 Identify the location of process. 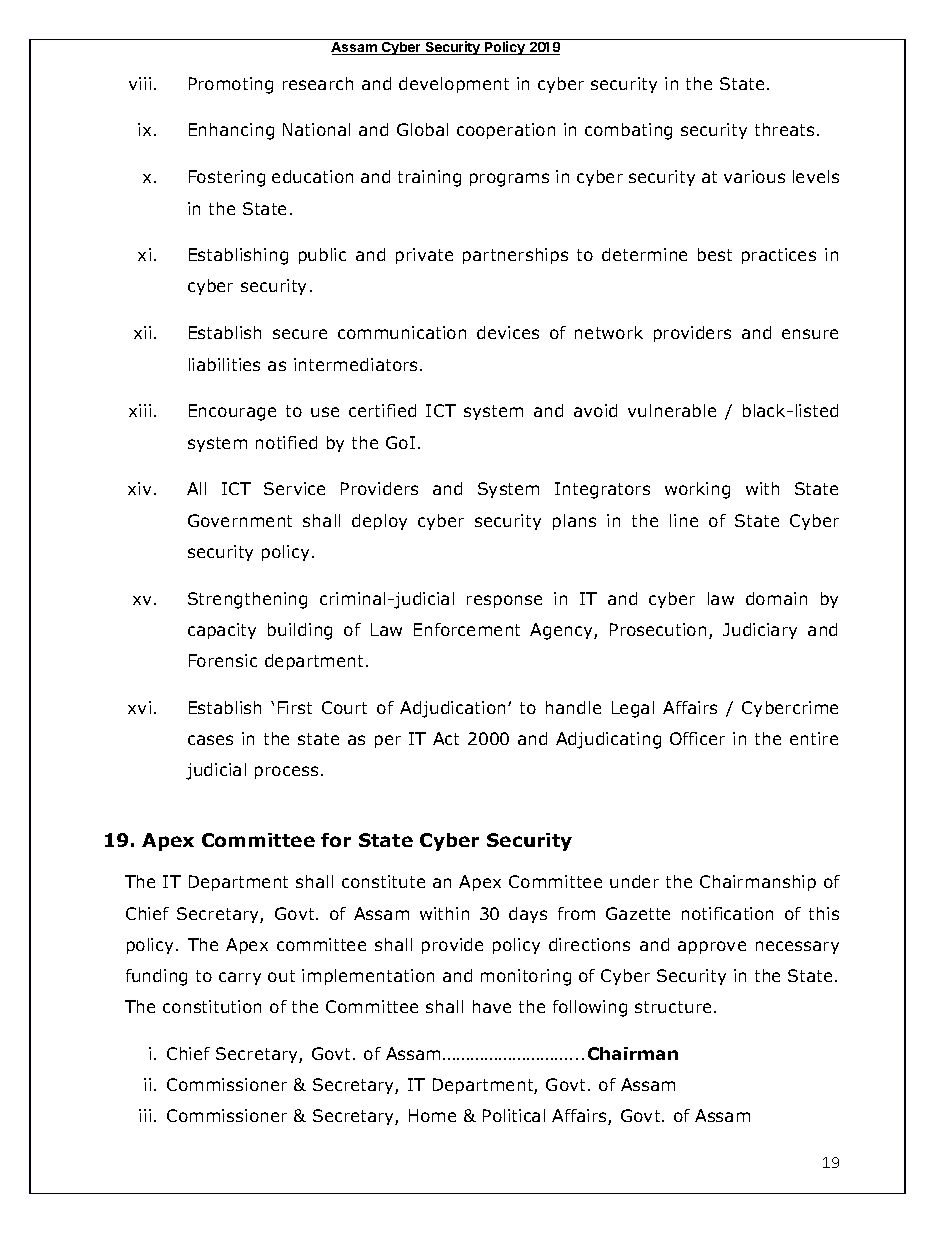
(286, 772).
